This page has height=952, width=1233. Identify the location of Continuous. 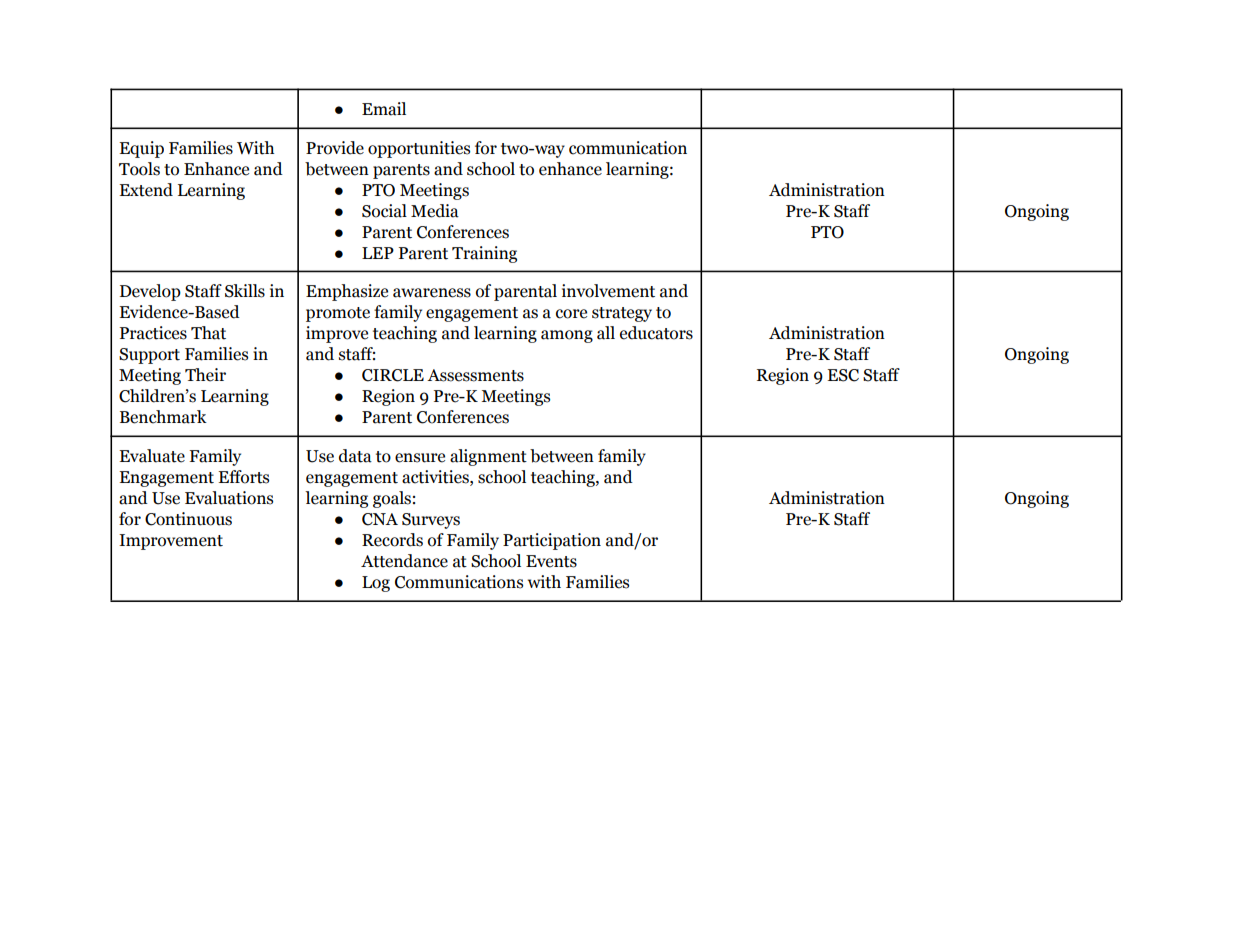
(188, 519).
